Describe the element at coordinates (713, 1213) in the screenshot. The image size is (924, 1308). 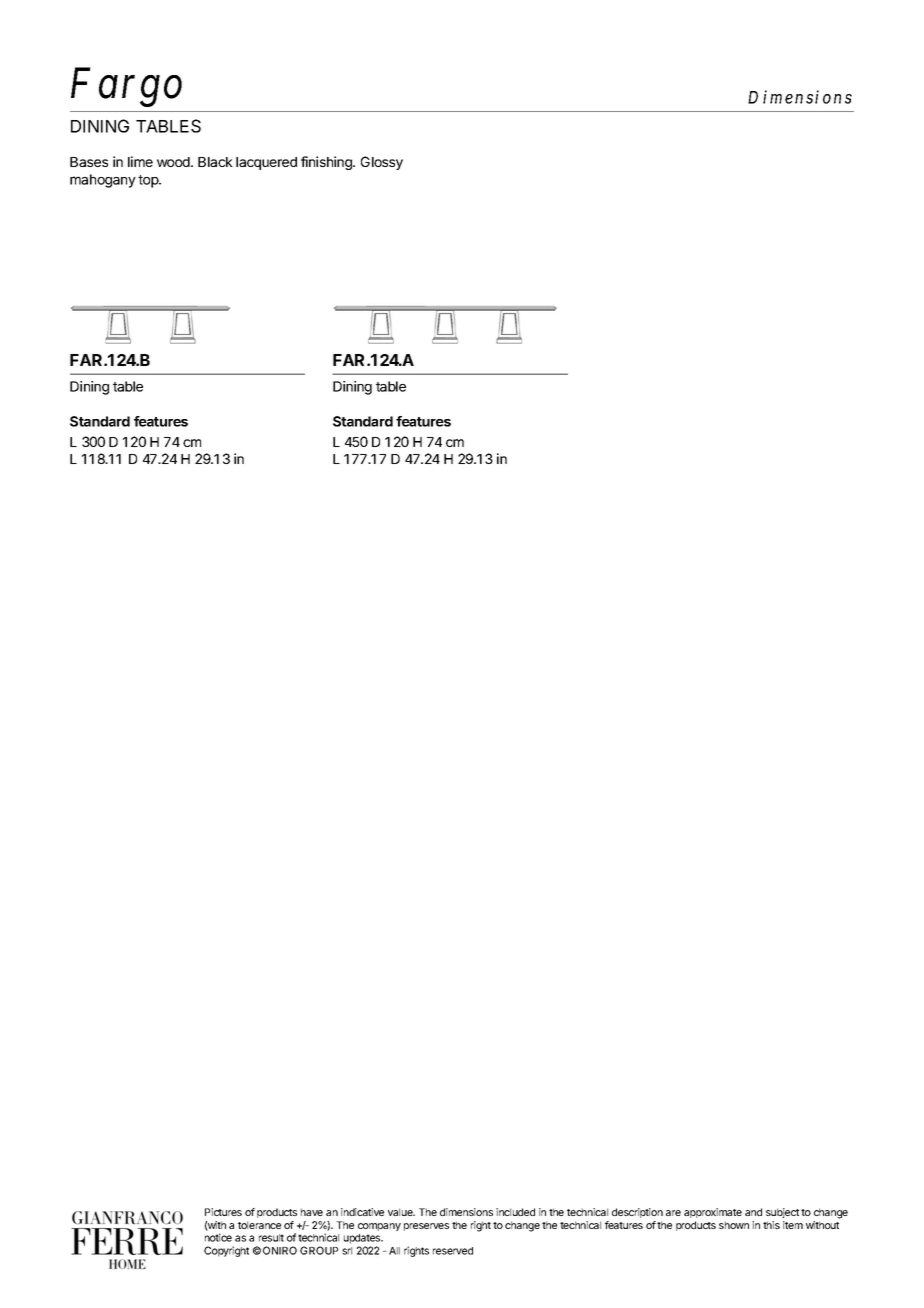
I see `approximate` at that location.
